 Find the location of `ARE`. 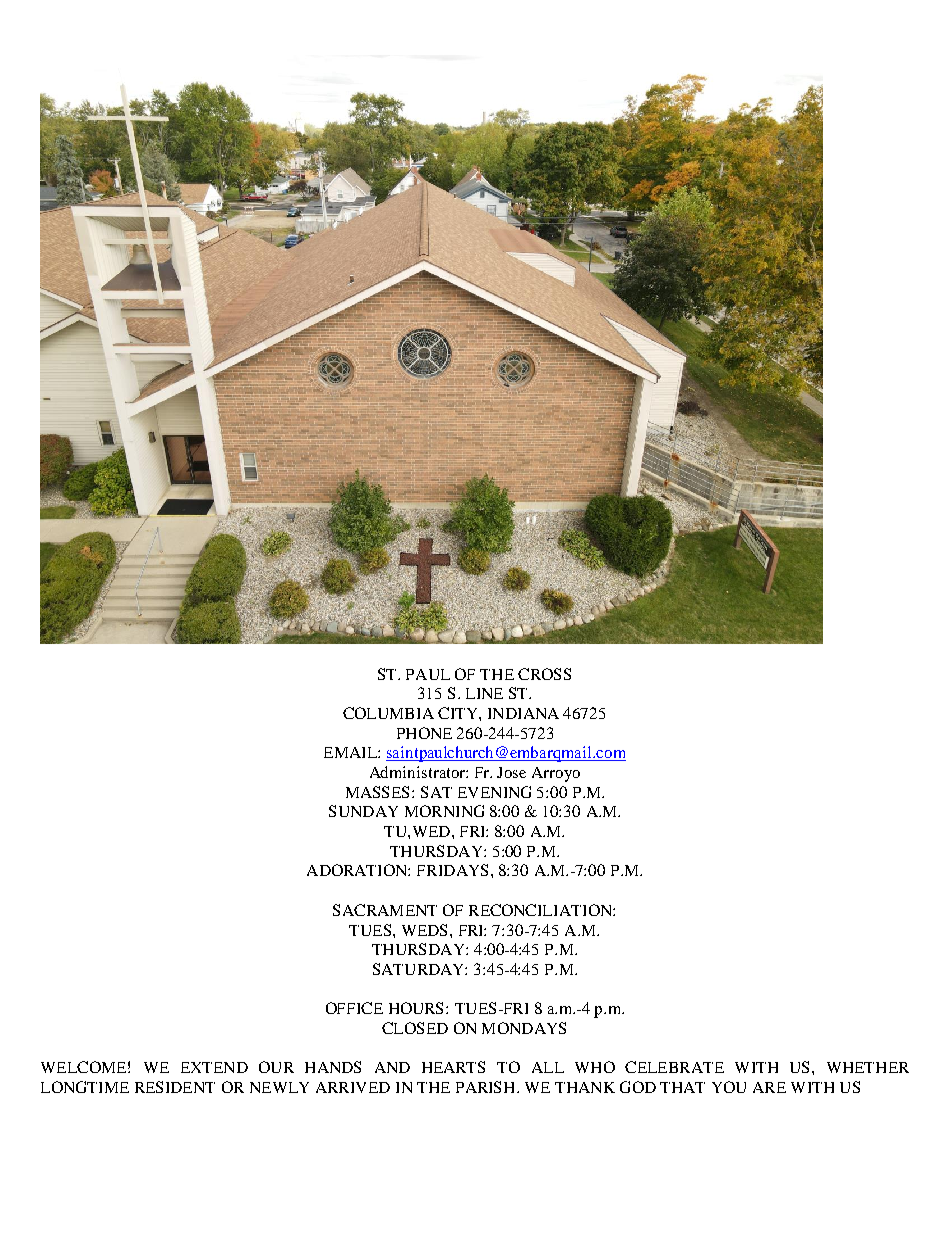

ARE is located at coordinates (769, 1087).
